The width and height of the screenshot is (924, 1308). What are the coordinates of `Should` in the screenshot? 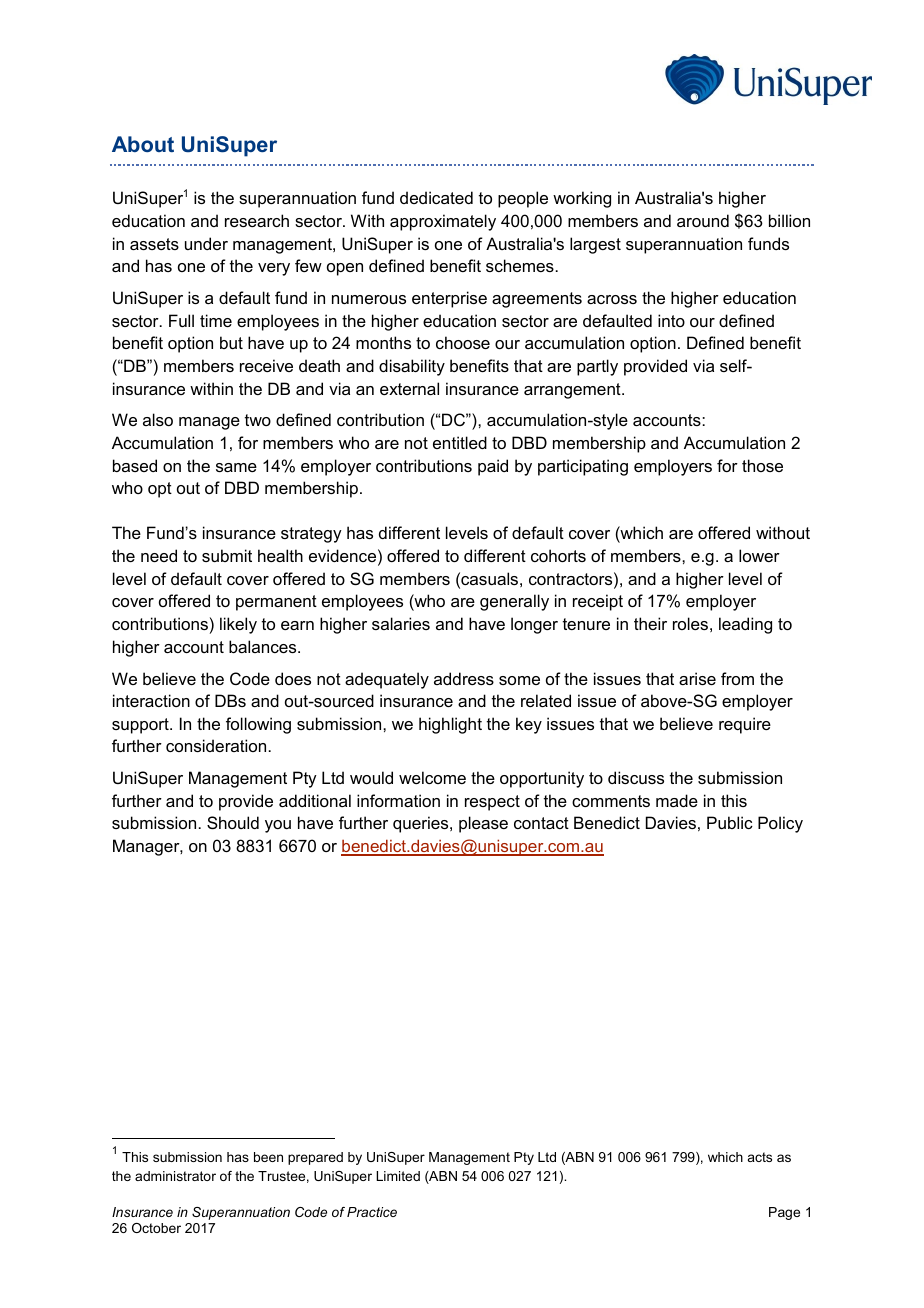 It's located at (233, 822).
